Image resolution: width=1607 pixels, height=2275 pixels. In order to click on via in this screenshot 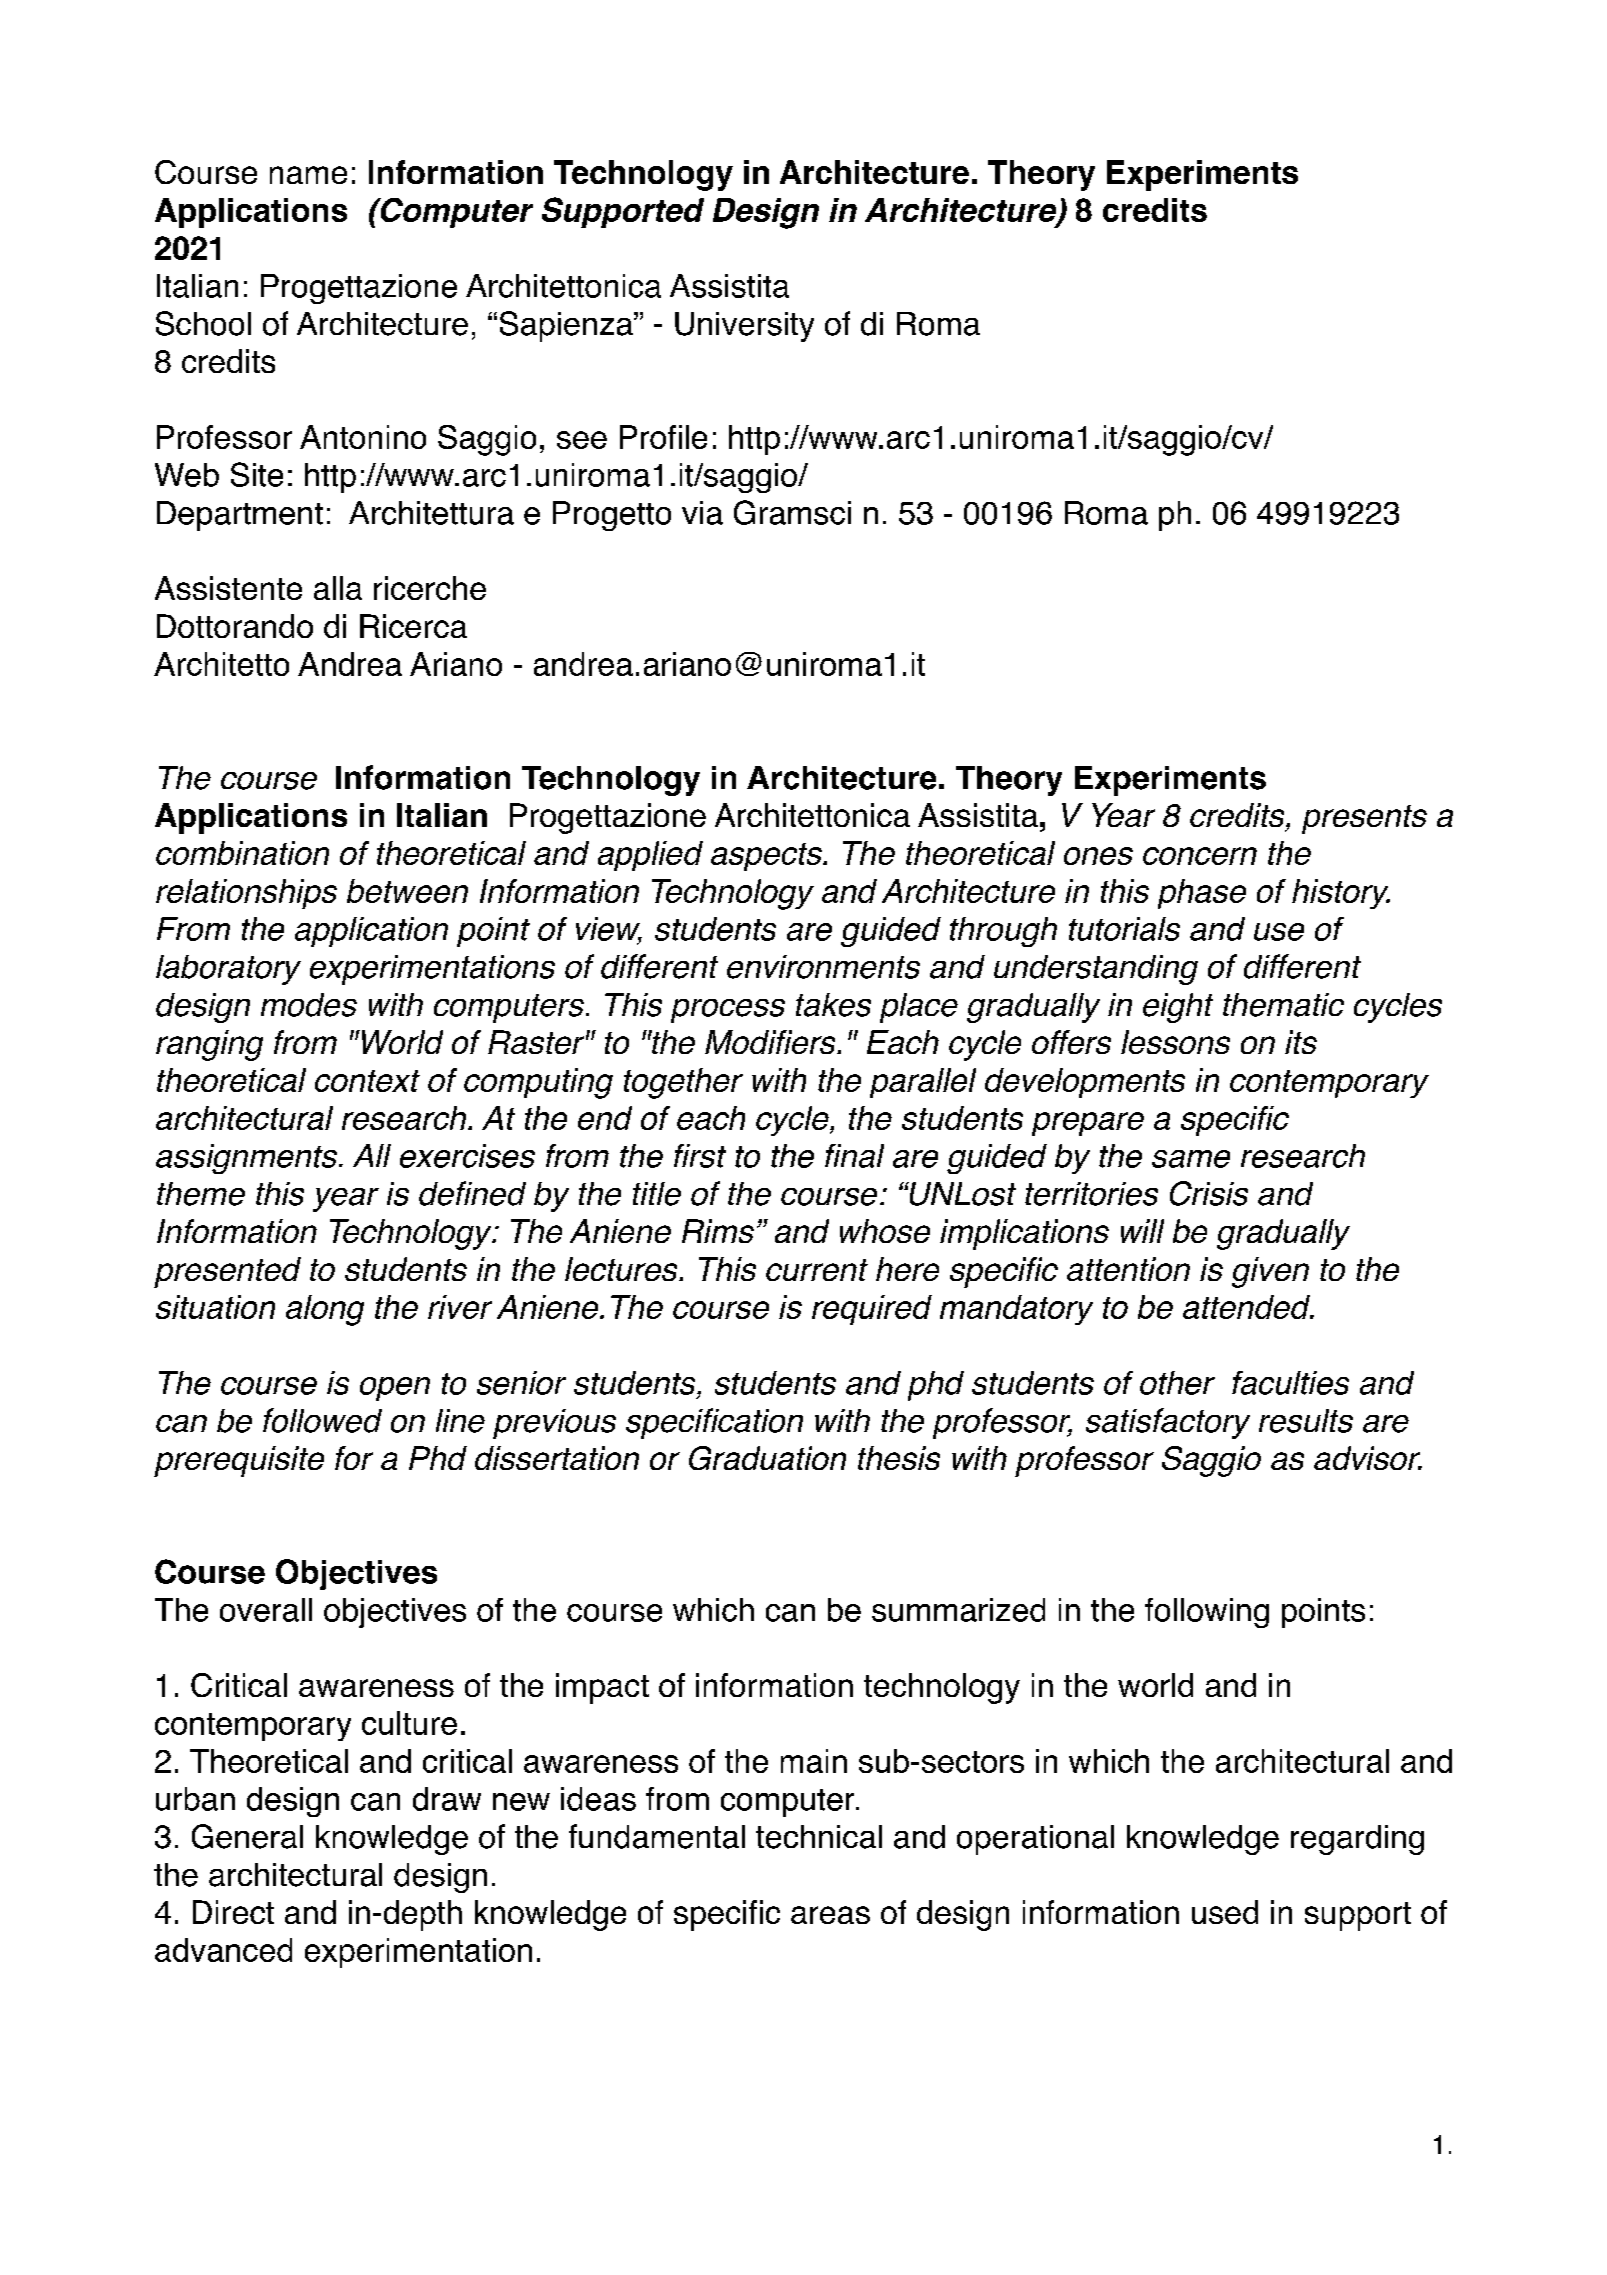, I will do `click(702, 513)`.
